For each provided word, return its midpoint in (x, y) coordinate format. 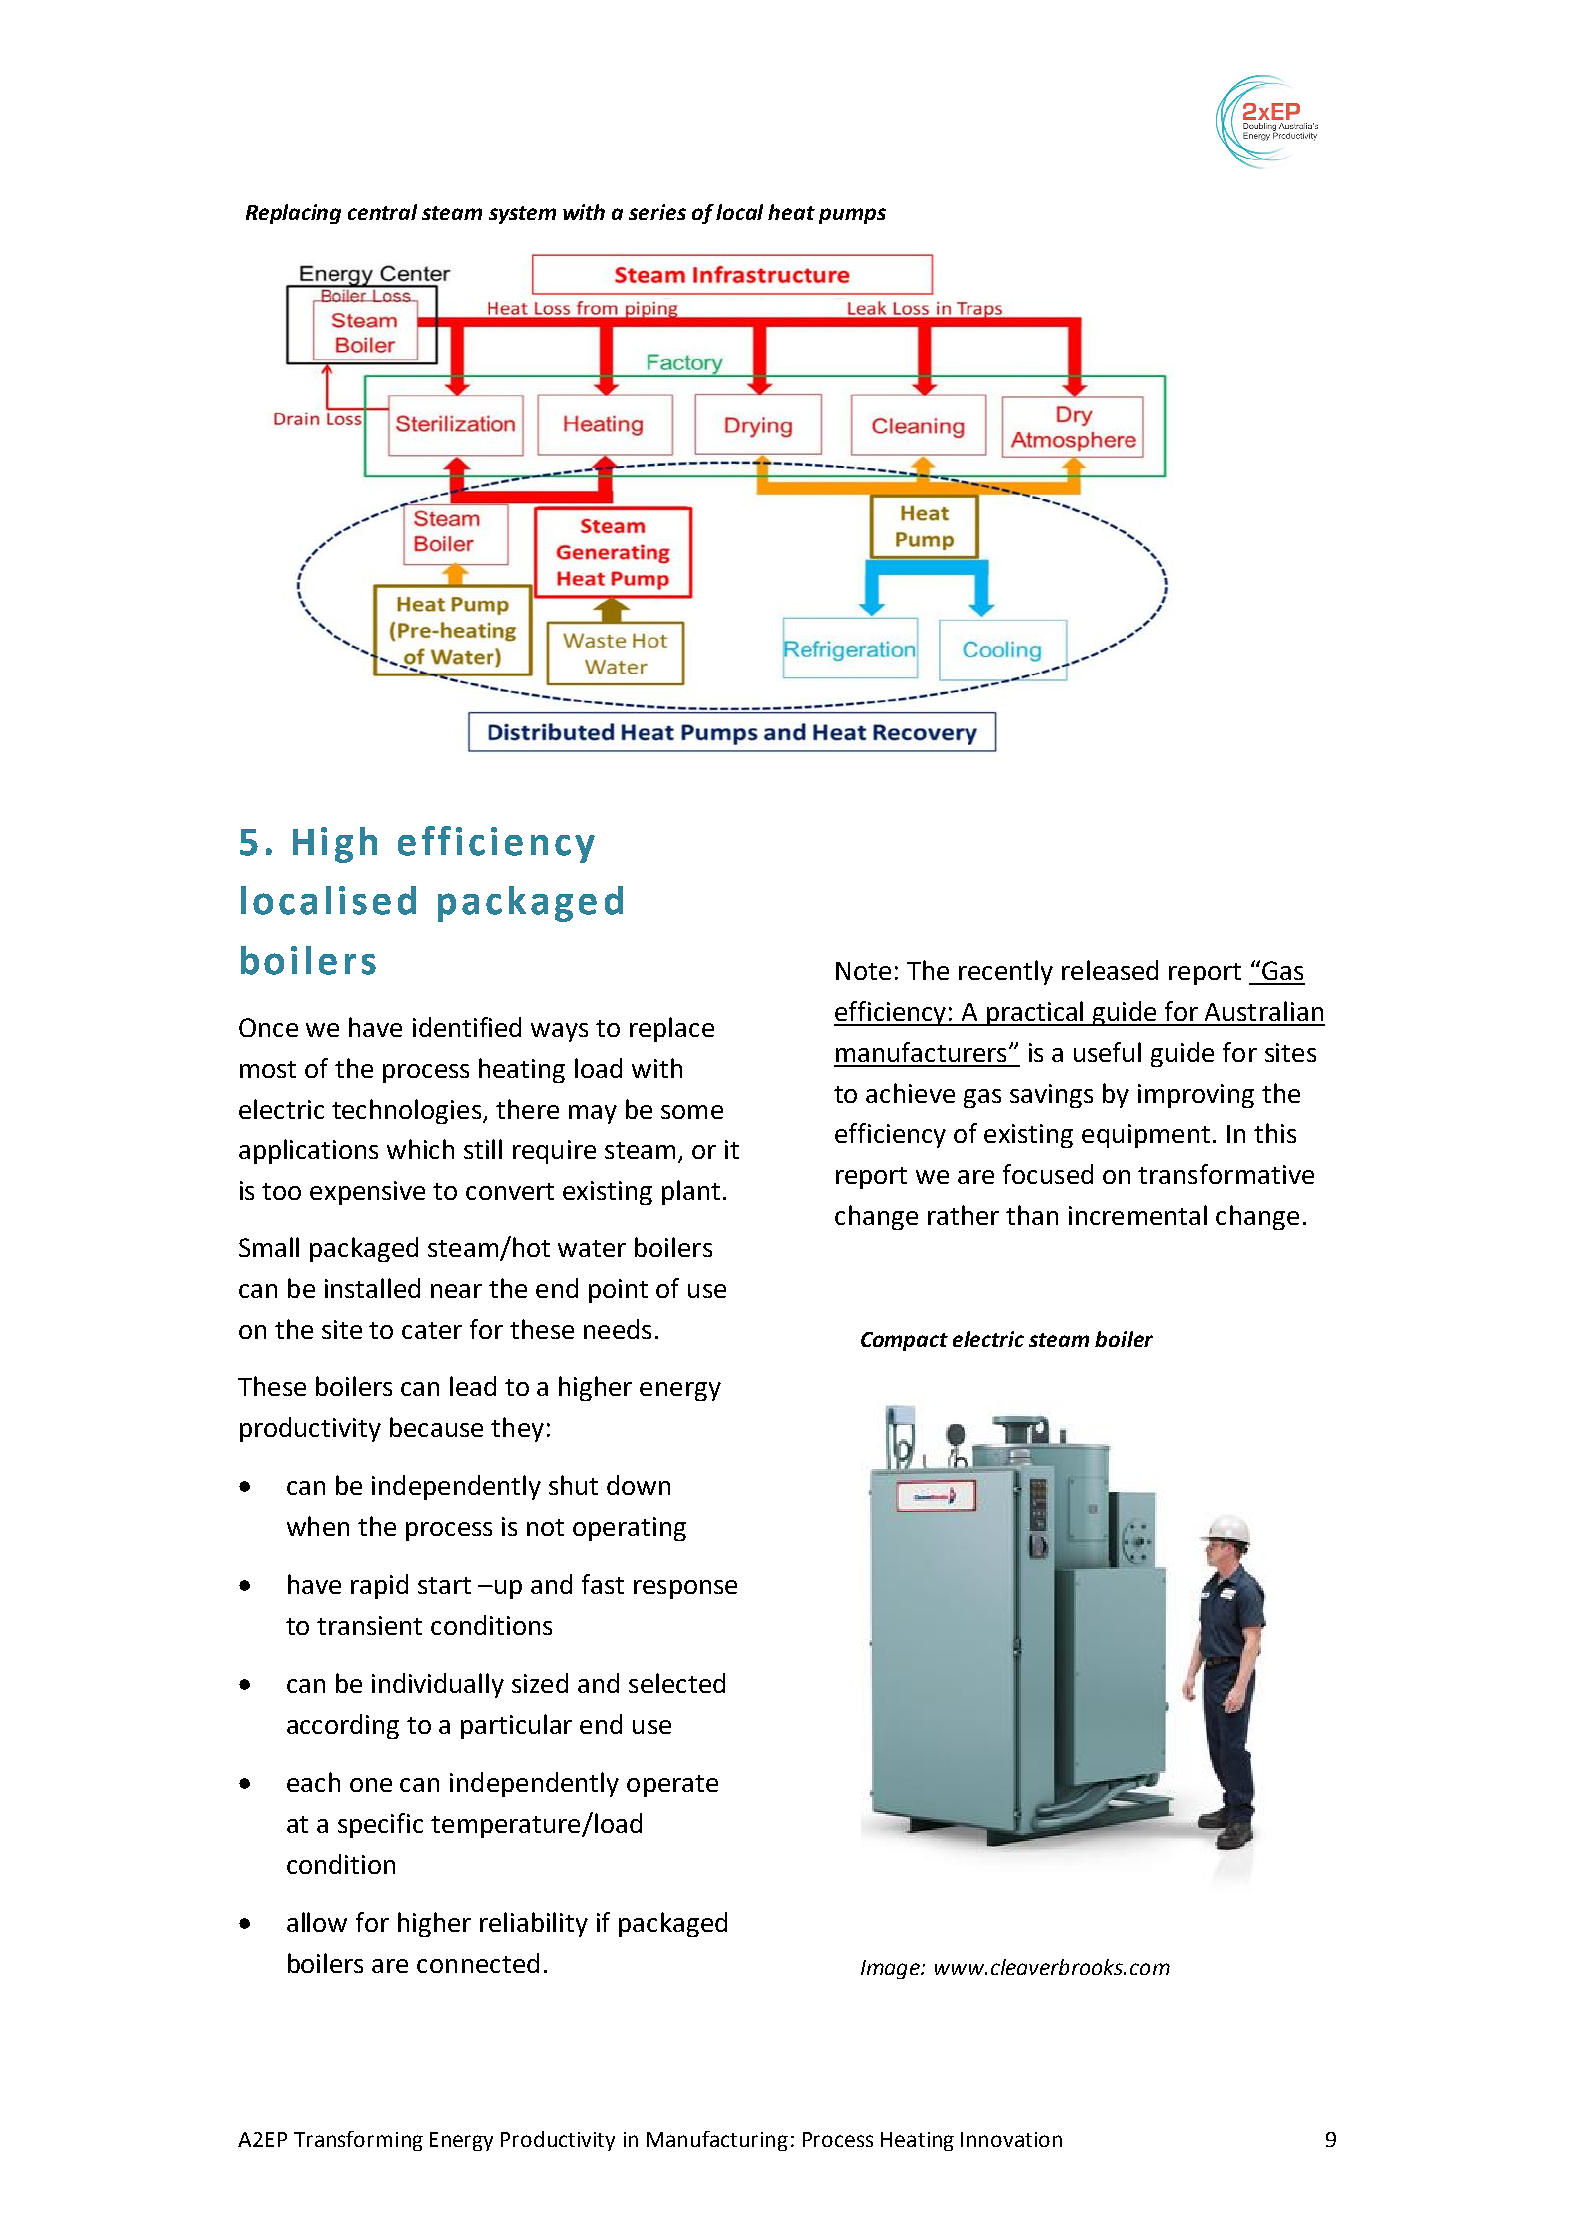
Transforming (358, 2141)
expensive (367, 1193)
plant (691, 1192)
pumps (852, 216)
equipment (1146, 1136)
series (657, 212)
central (382, 212)
